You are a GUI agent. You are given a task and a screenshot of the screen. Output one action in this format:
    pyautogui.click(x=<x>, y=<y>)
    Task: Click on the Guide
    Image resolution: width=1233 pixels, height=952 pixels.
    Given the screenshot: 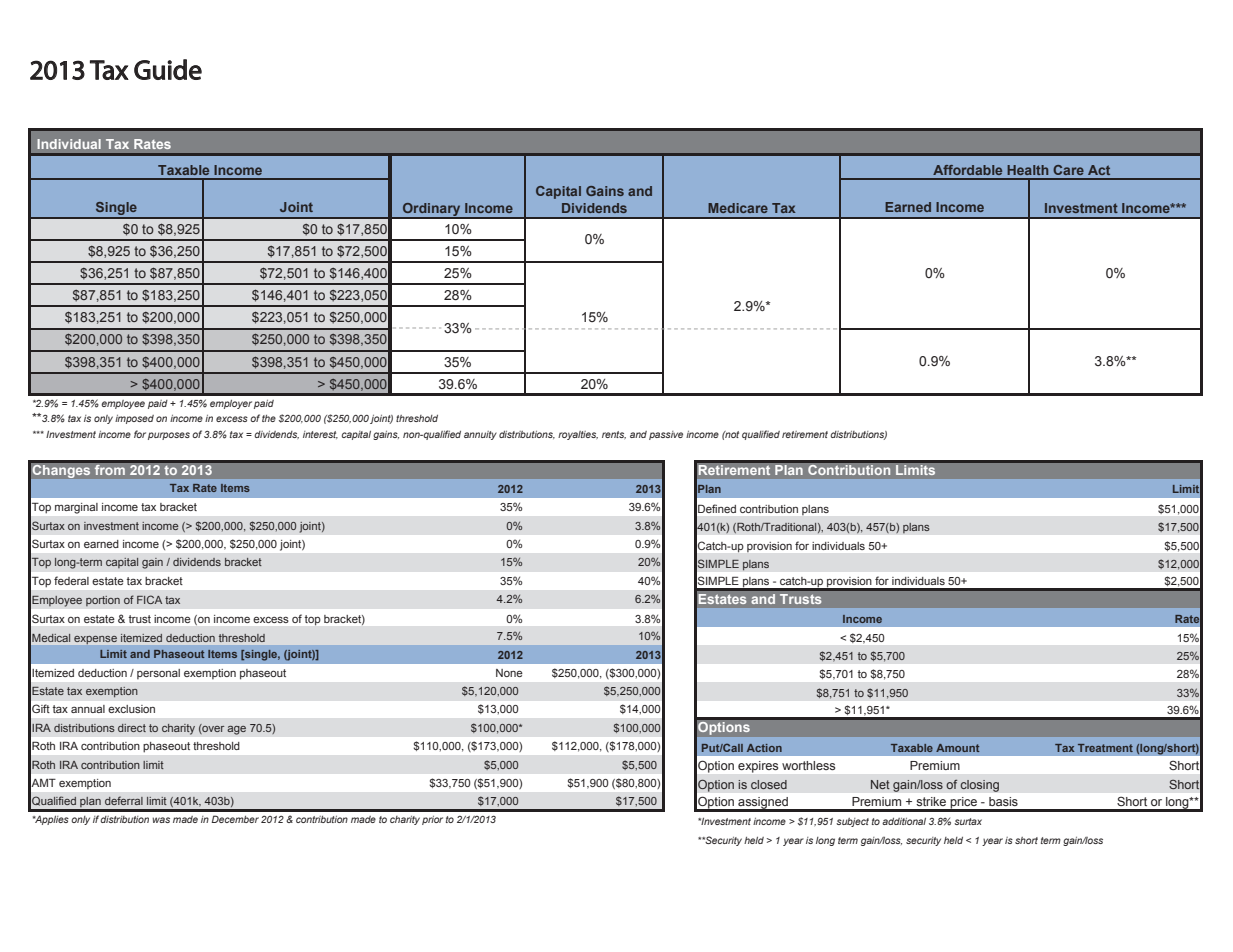 What is the action you would take?
    pyautogui.click(x=168, y=69)
